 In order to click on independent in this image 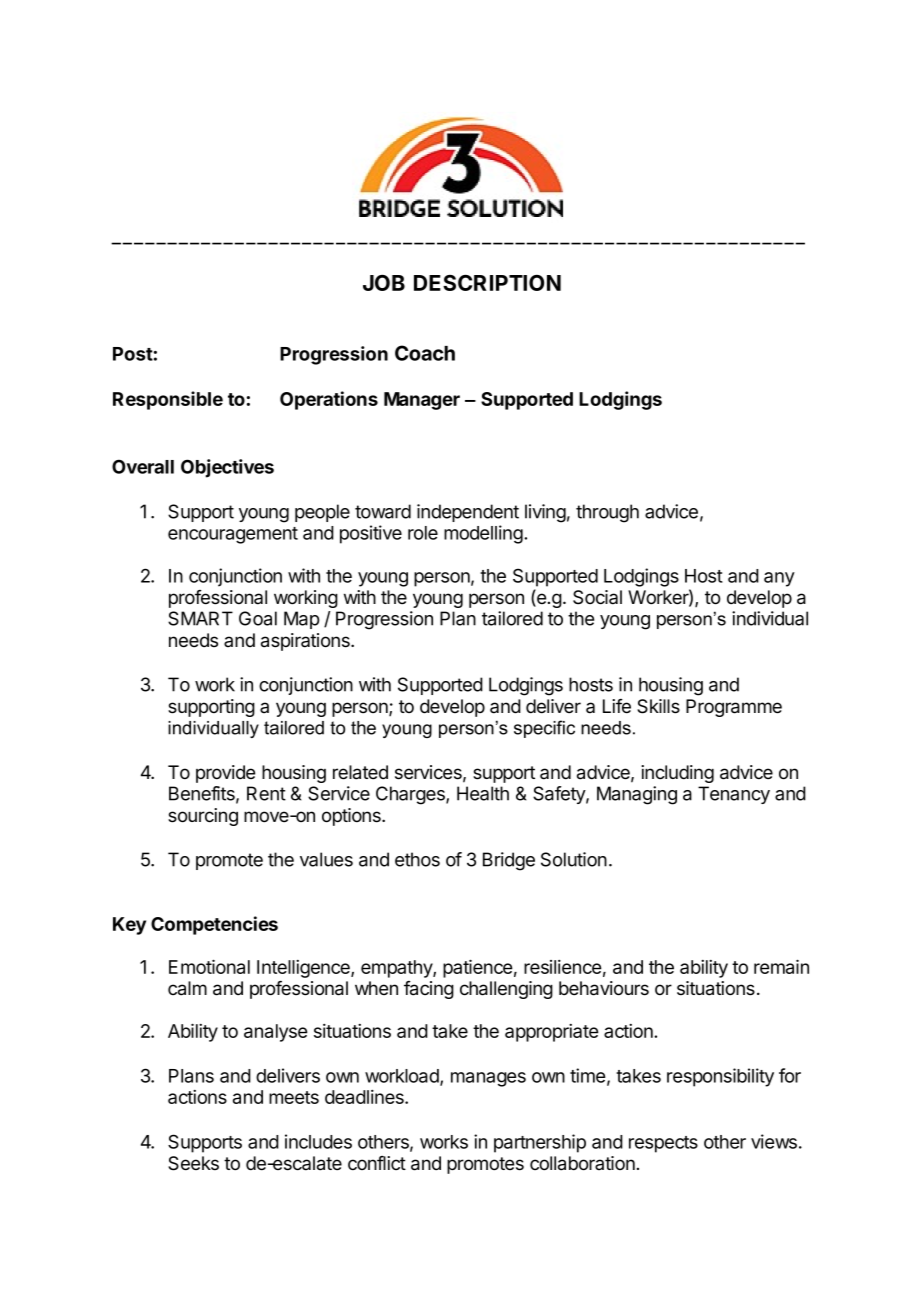, I will do `click(468, 513)`.
